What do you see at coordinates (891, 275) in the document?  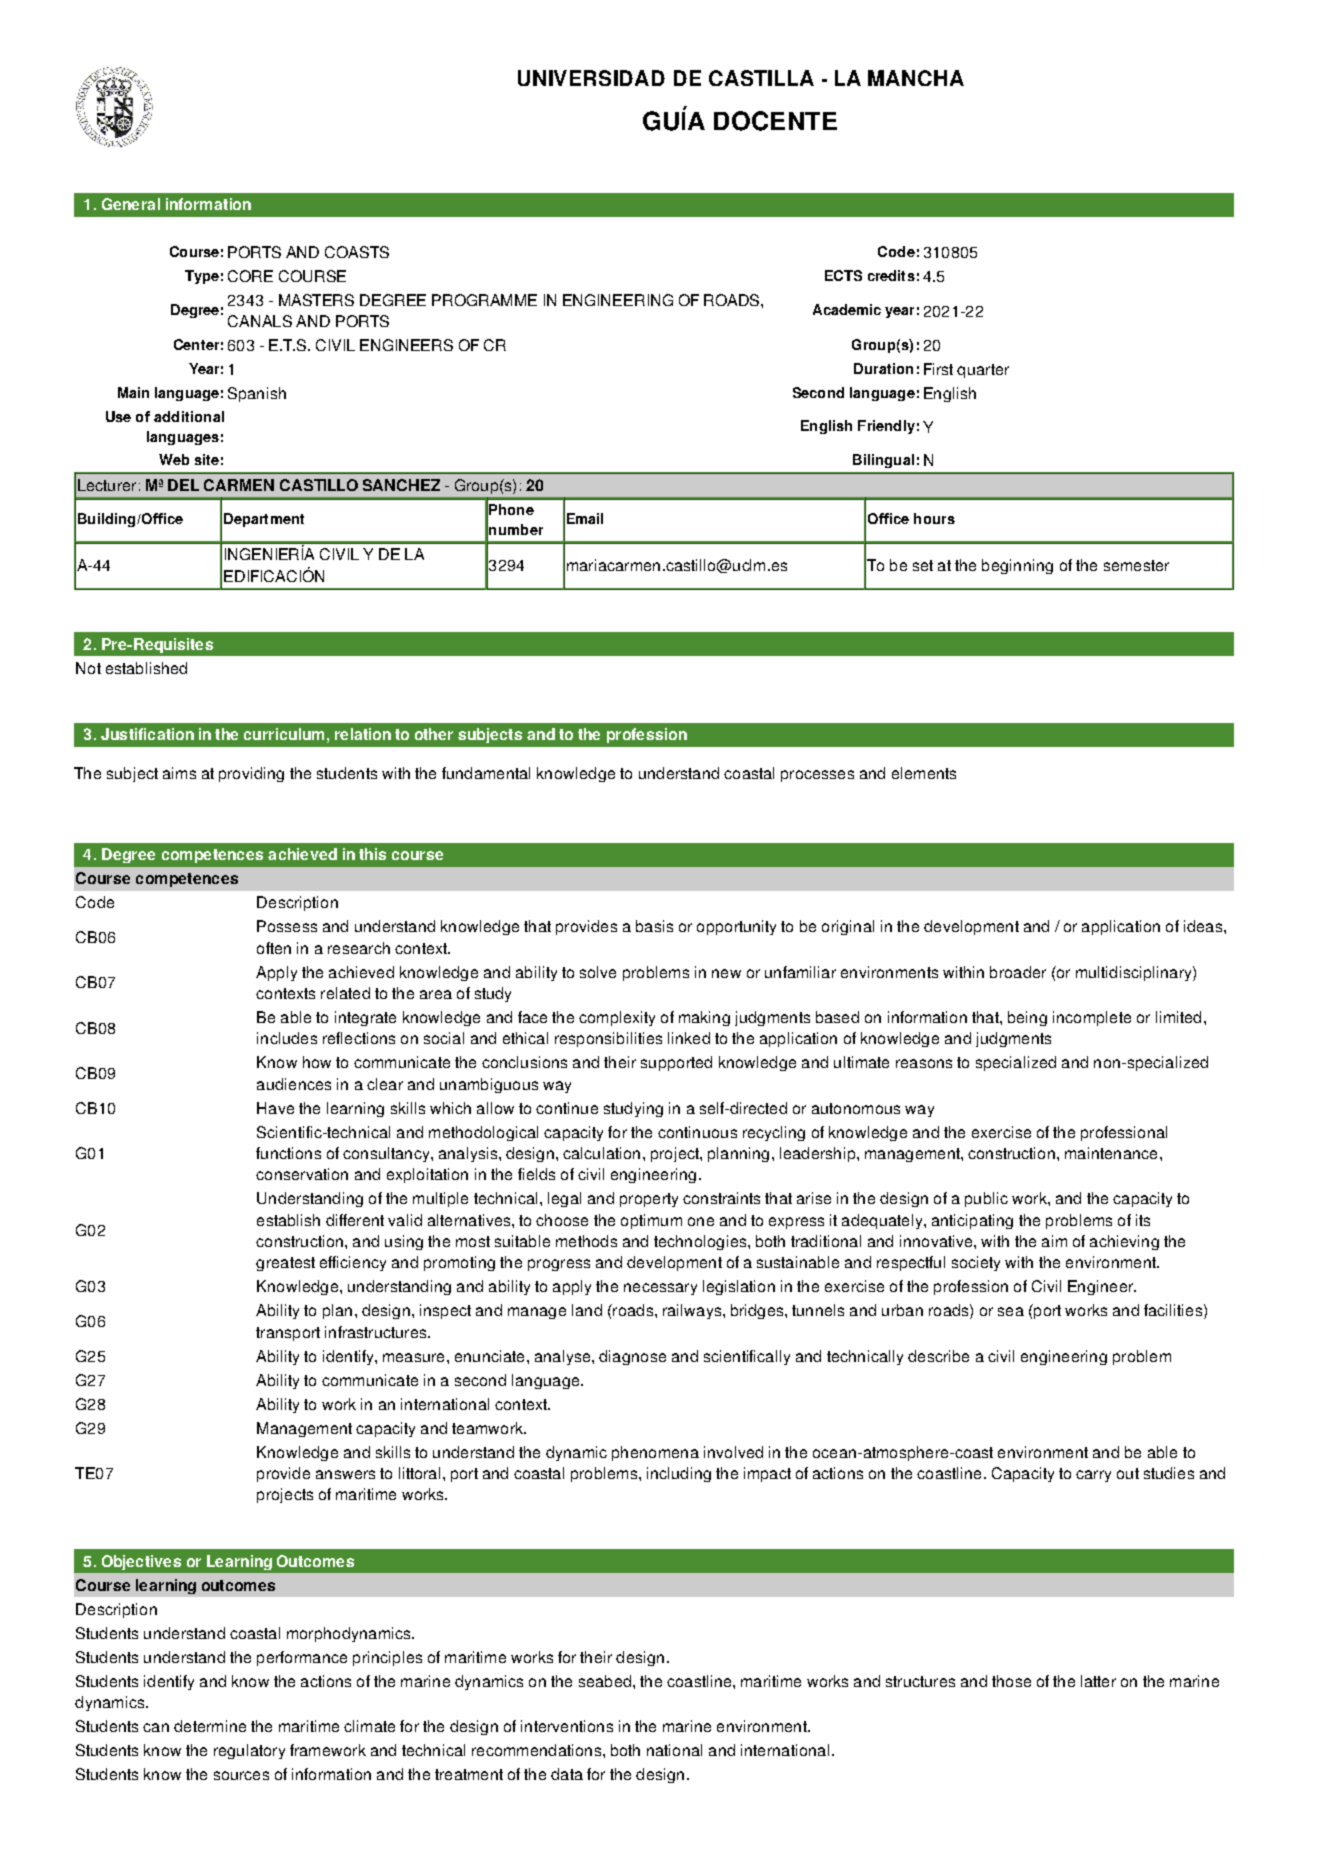 I see `credits` at bounding box center [891, 275].
